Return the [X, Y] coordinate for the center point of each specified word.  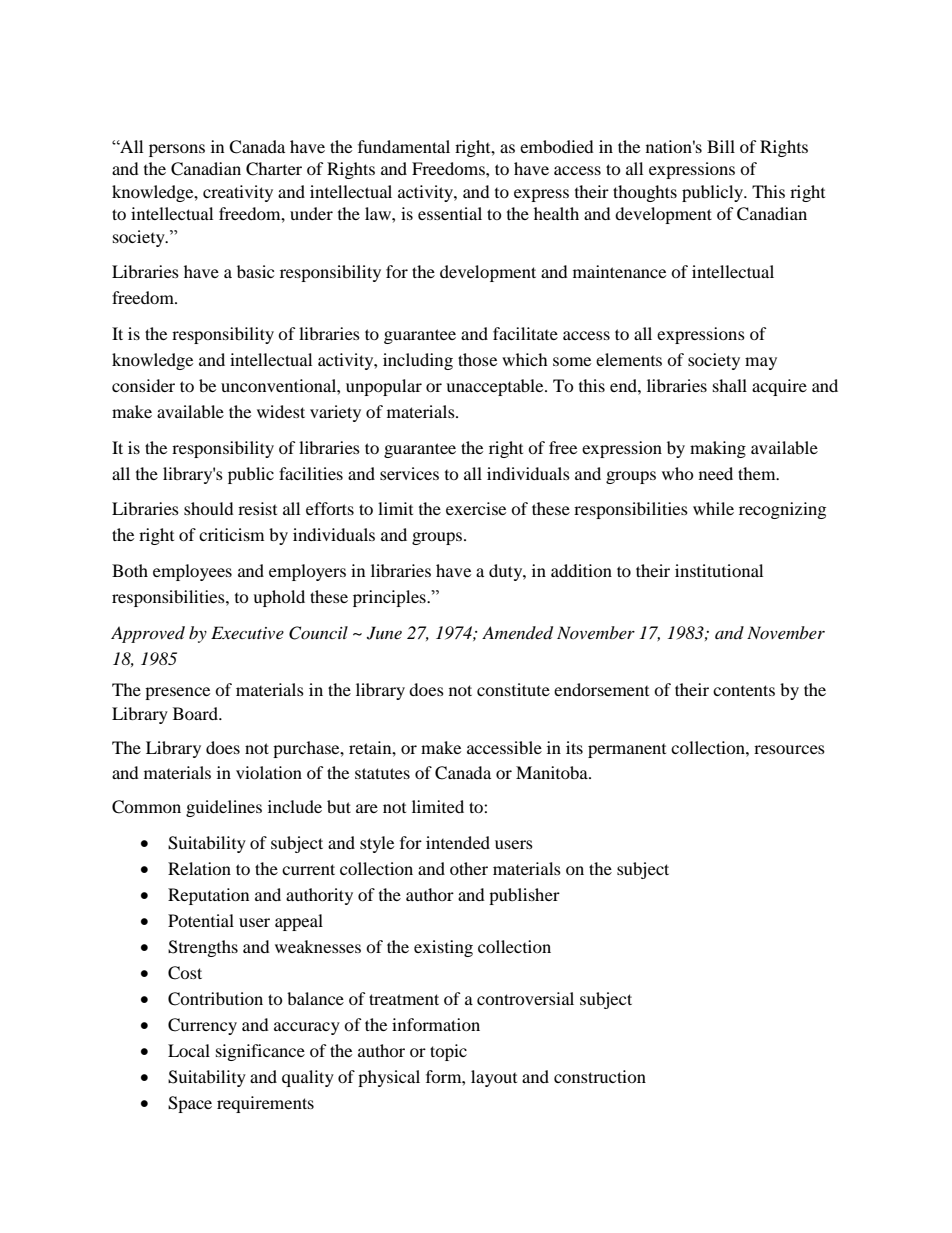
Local [189, 1050]
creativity [238, 193]
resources [789, 749]
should [209, 508]
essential [450, 213]
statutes [382, 773]
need [716, 473]
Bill [721, 146]
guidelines [224, 808]
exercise [476, 508]
